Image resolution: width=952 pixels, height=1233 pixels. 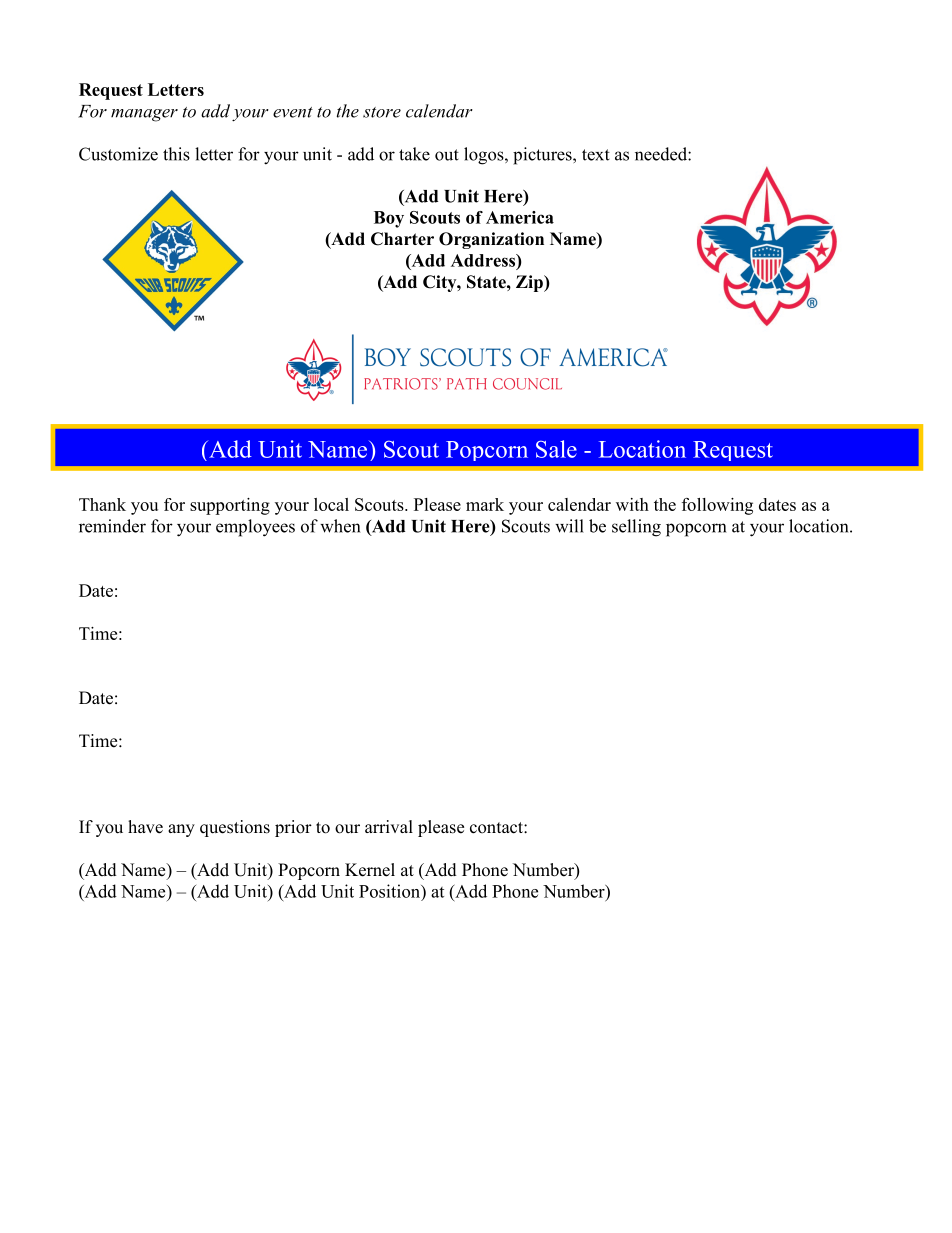 I want to click on supporting, so click(x=230, y=506).
